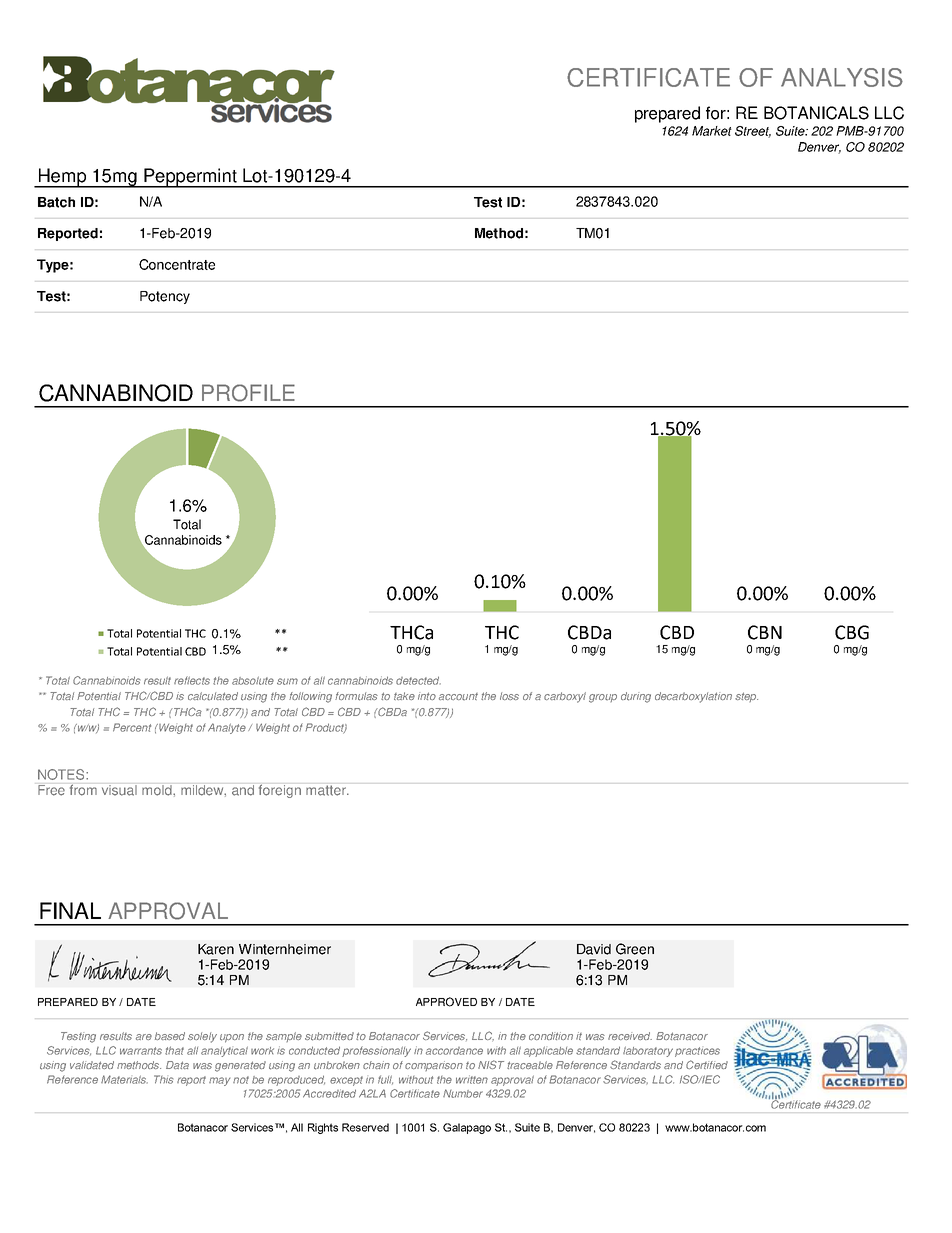 Image resolution: width=952 pixels, height=1233 pixels. I want to click on Hemp, so click(63, 178).
